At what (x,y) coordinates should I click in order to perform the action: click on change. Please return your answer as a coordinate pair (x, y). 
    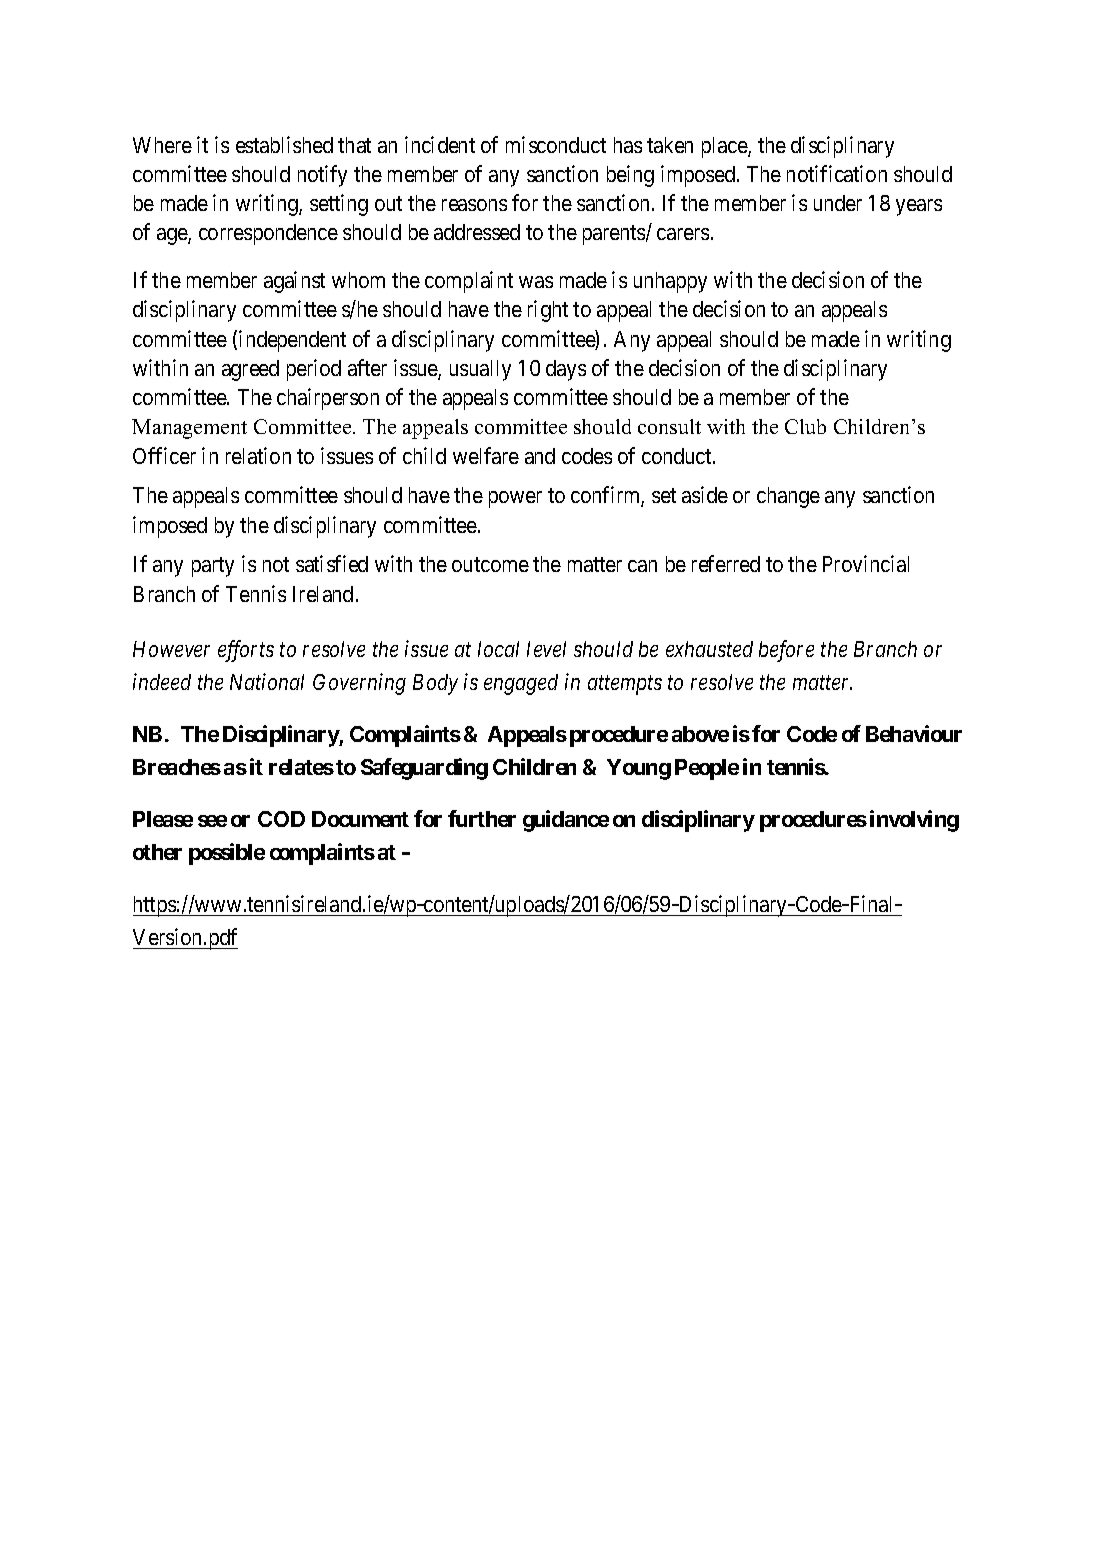
    Looking at the image, I should click on (788, 497).
